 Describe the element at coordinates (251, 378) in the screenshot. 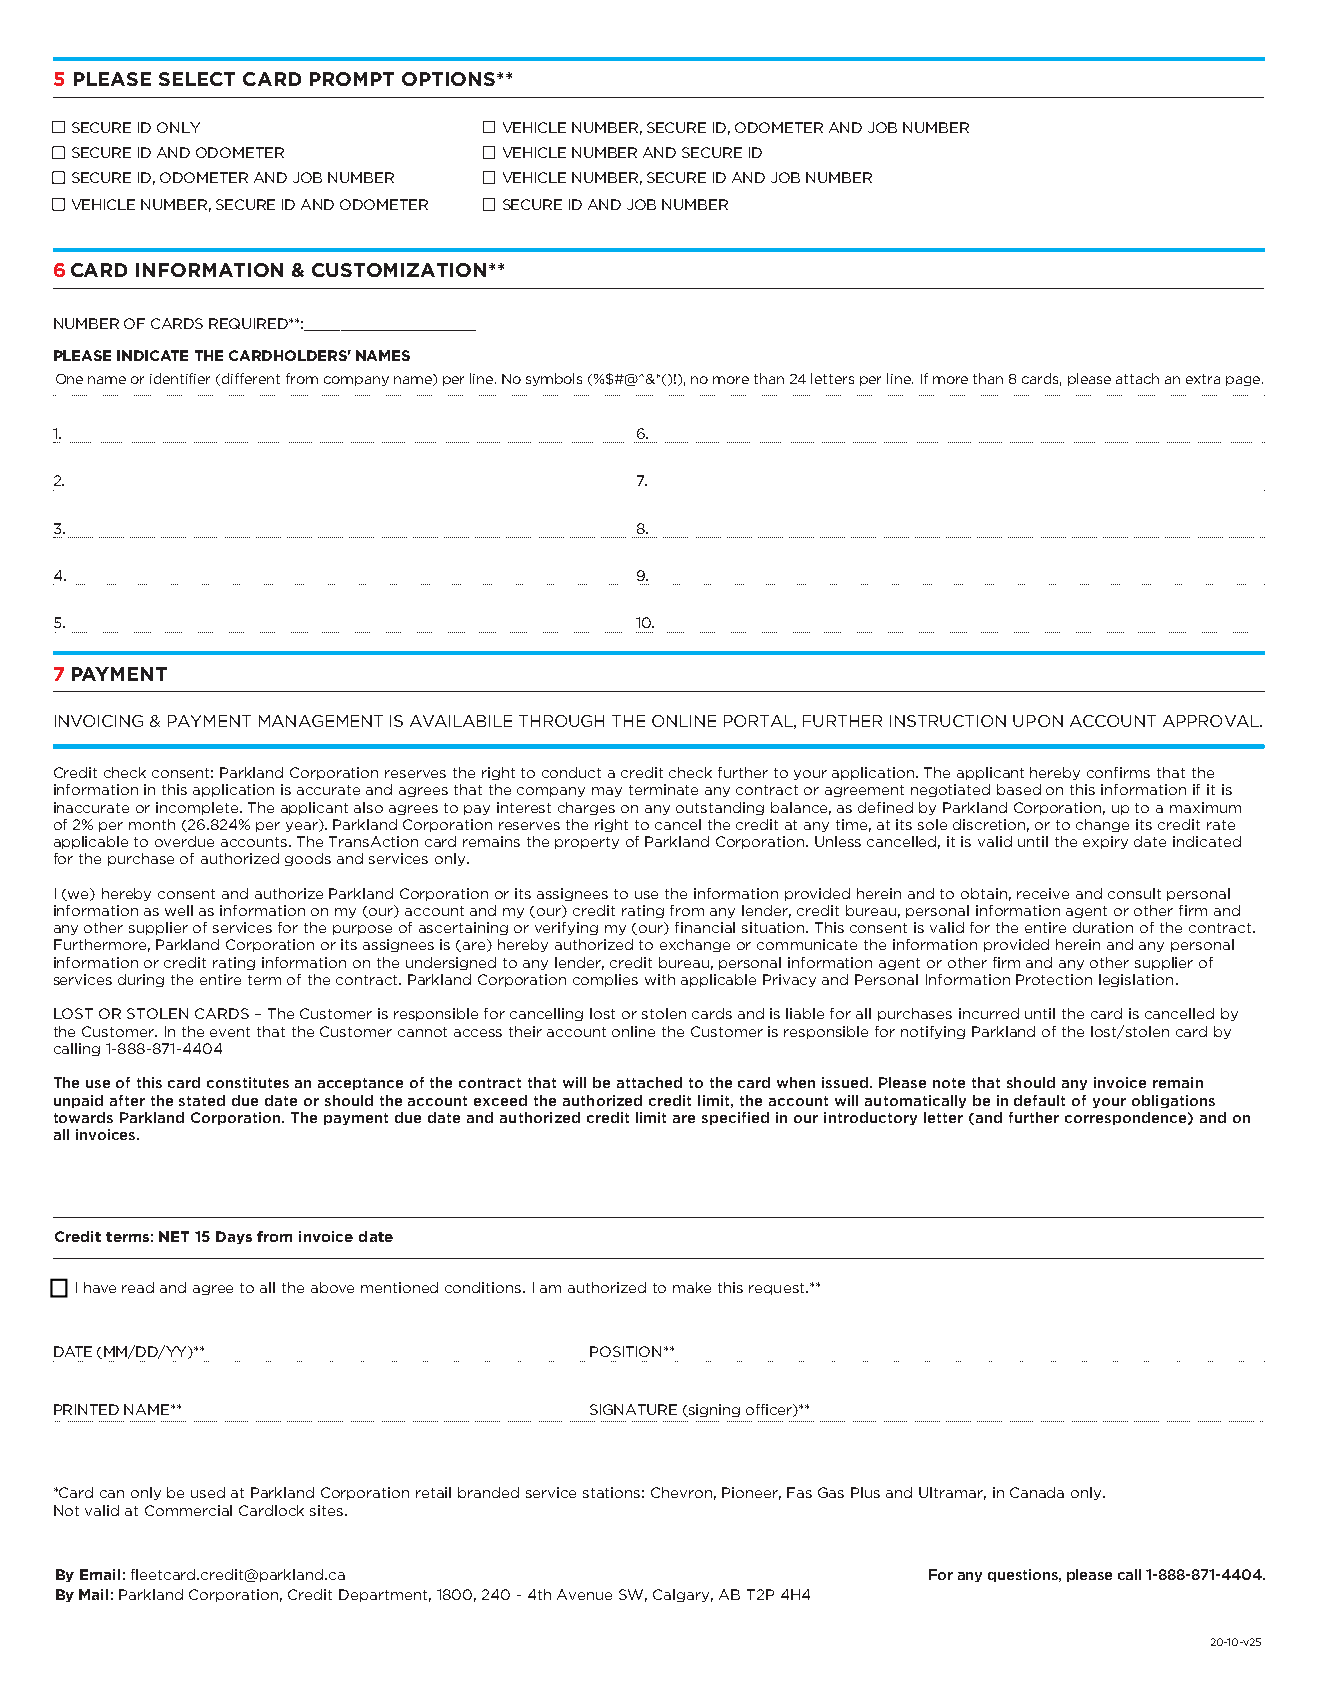

I see `different` at that location.
